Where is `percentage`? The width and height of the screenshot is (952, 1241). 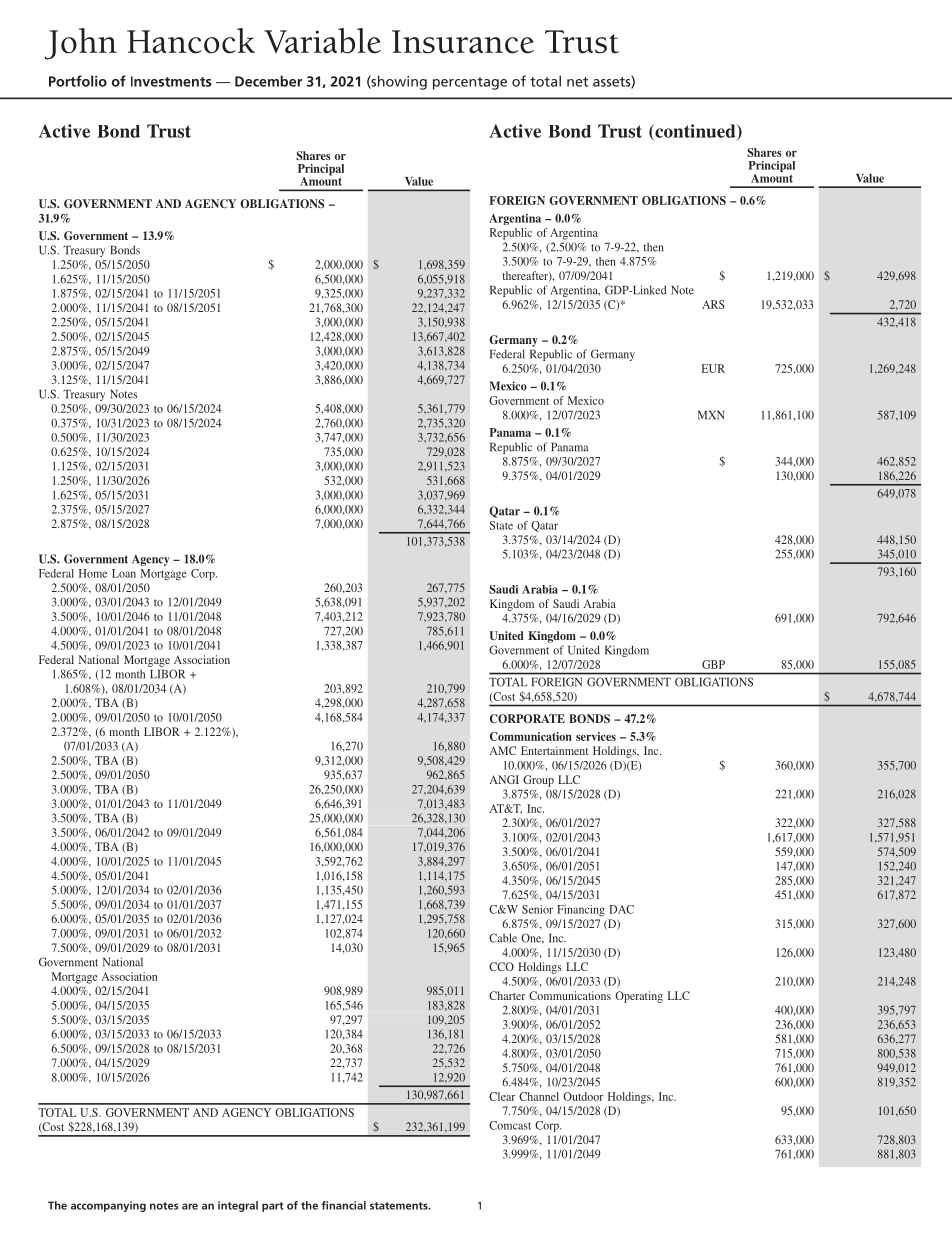 percentage is located at coordinates (470, 83).
